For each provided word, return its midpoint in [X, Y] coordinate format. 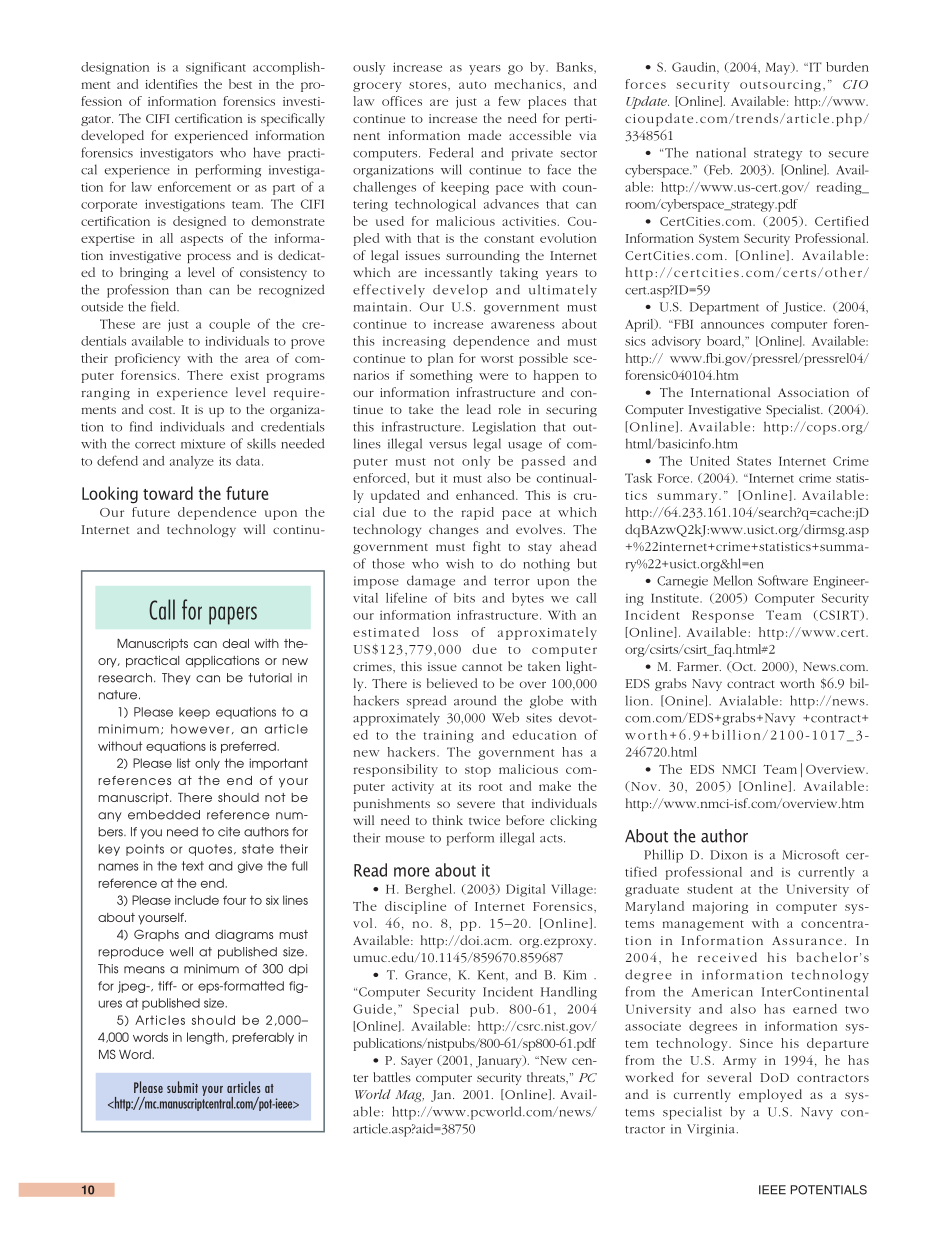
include [197, 900]
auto [472, 85]
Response [723, 616]
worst [497, 359]
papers [233, 615]
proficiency [147, 359]
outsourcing [780, 86]
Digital [525, 890]
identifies [171, 84]
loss [445, 632]
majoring [720, 908]
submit [182, 1087]
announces [732, 325]
